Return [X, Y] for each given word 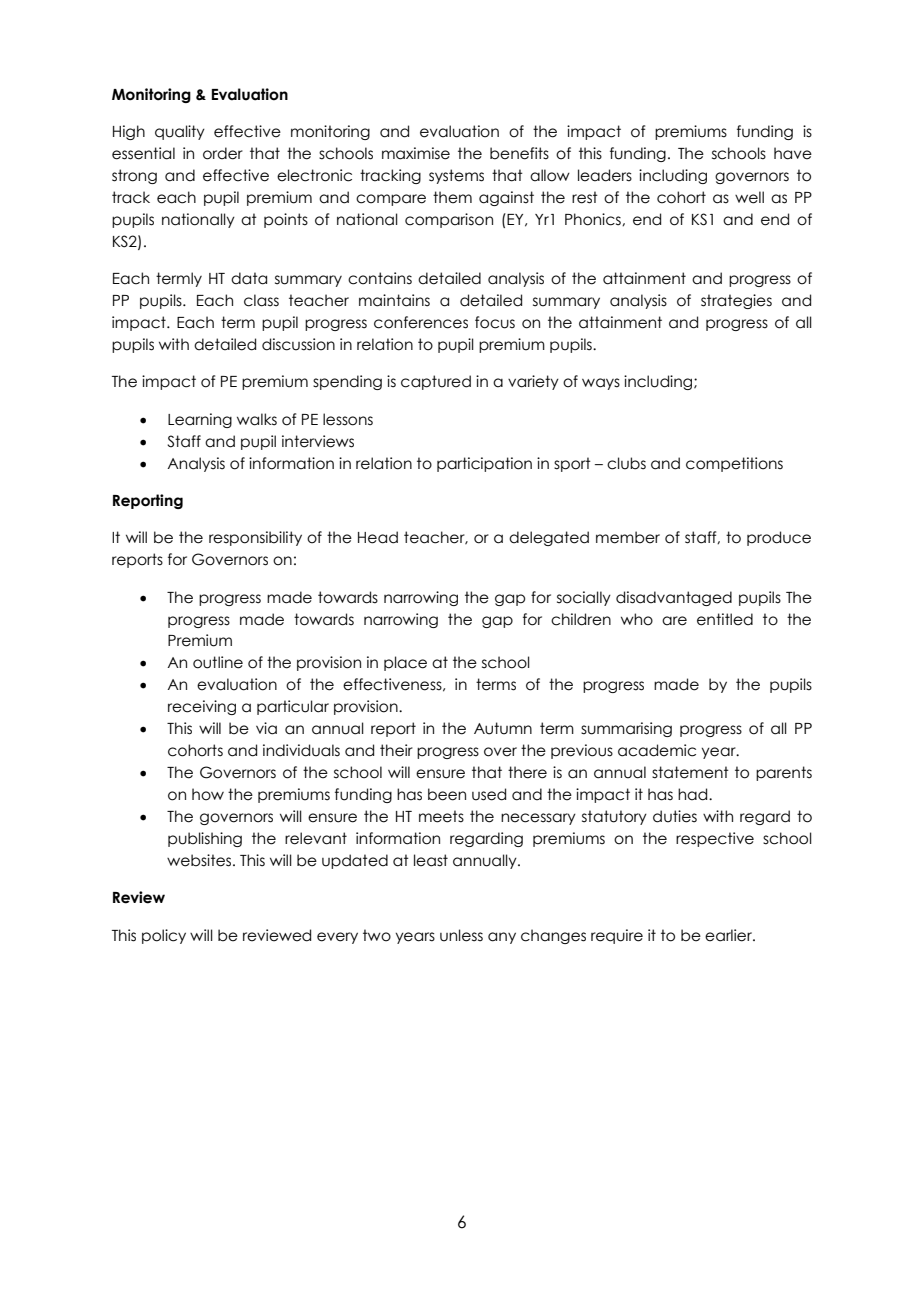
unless [461, 935]
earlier [729, 935]
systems [456, 176]
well [749, 197]
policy [164, 936]
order [223, 153]
